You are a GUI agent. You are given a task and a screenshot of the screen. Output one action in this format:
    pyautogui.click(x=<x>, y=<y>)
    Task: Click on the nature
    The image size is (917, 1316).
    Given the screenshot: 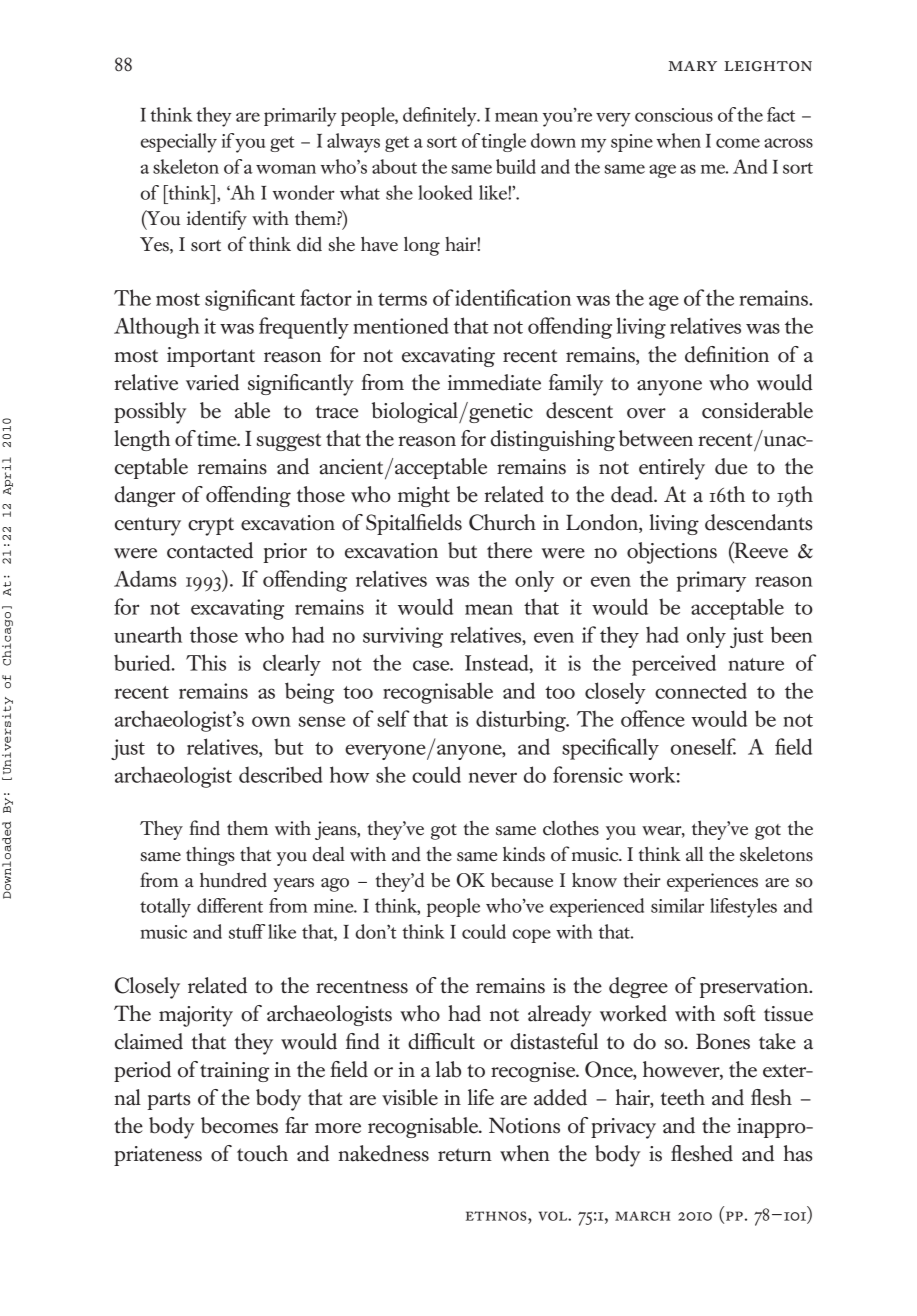 What is the action you would take?
    pyautogui.click(x=756, y=664)
